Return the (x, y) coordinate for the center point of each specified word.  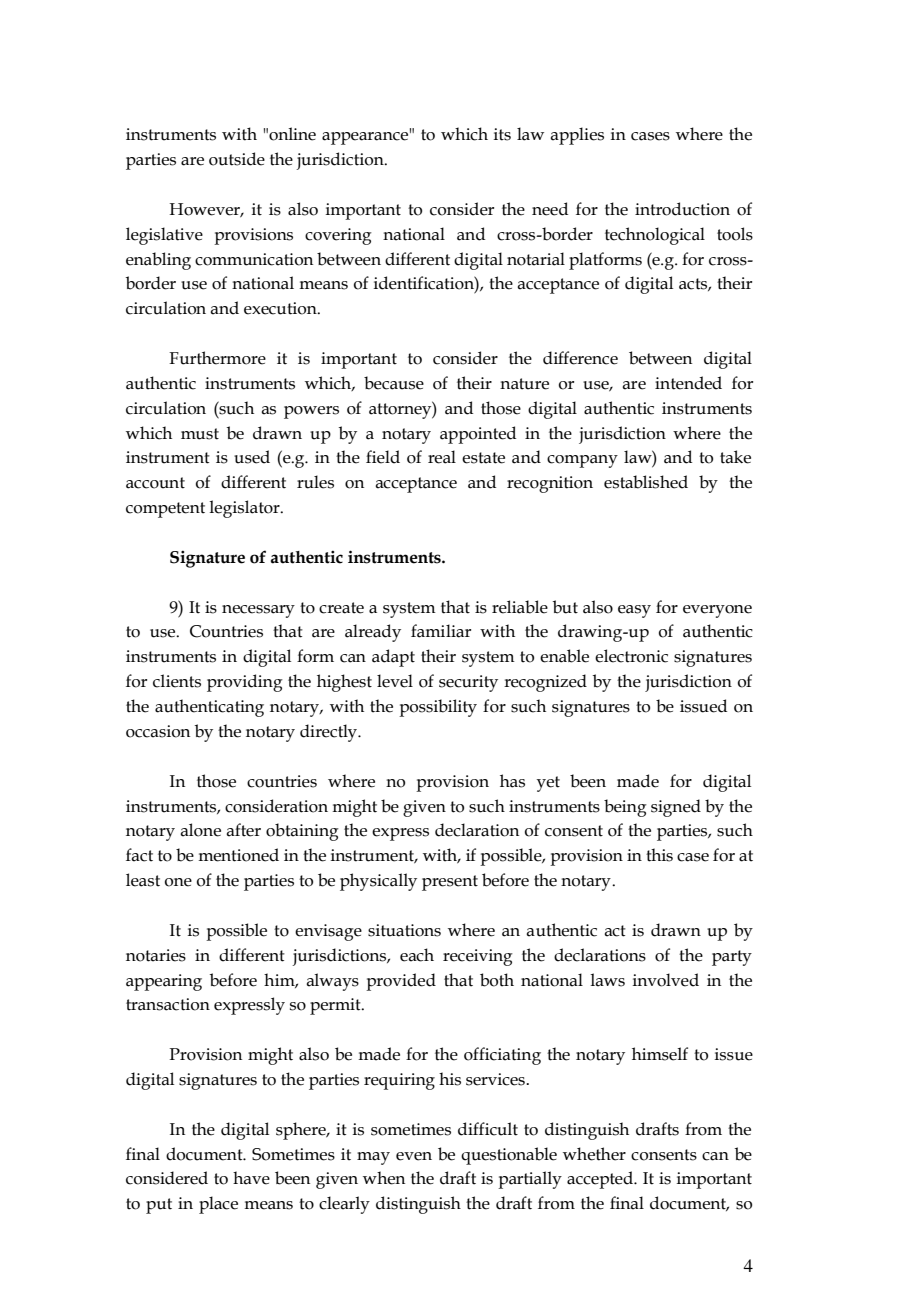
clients (177, 681)
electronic (631, 656)
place (218, 1205)
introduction (682, 209)
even (414, 1156)
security (468, 683)
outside (237, 159)
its (502, 134)
